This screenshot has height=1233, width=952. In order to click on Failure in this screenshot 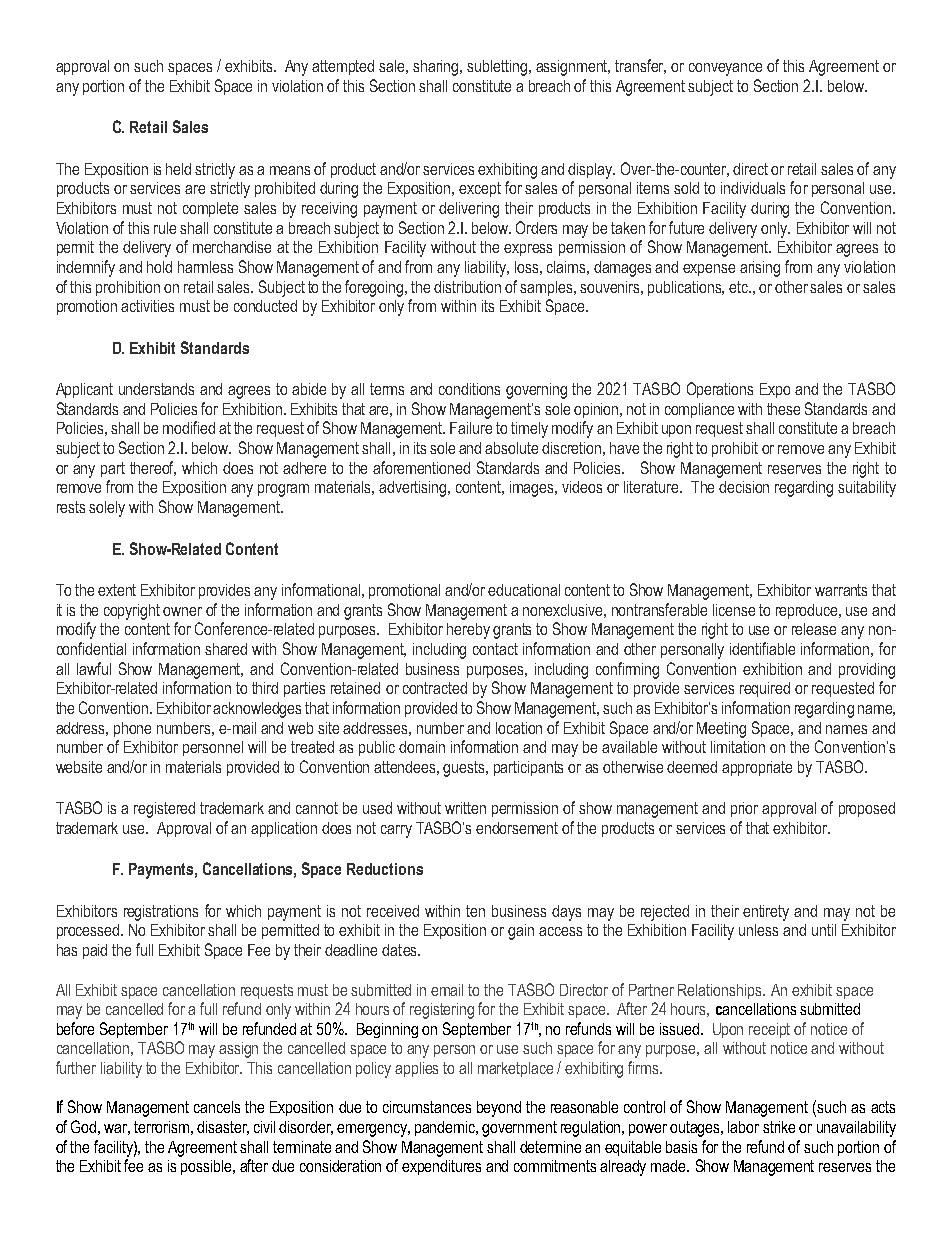, I will do `click(471, 428)`.
